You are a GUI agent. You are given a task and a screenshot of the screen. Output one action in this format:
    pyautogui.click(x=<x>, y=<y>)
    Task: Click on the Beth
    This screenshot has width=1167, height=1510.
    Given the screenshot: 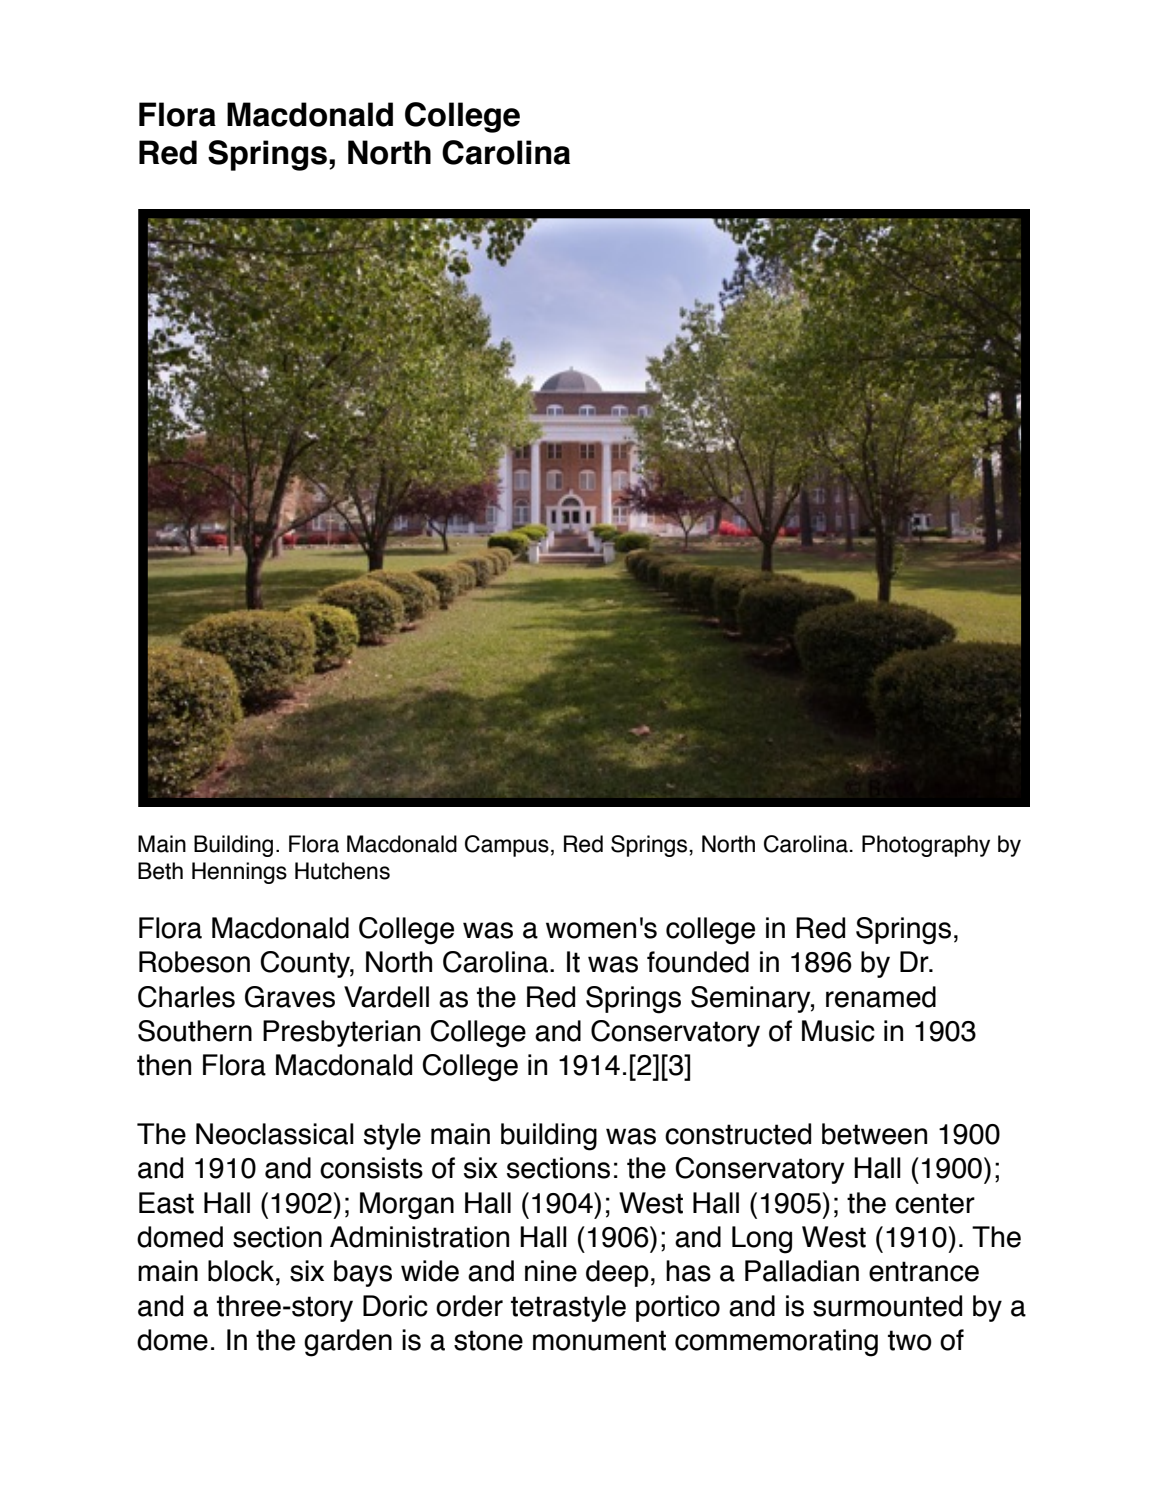 What is the action you would take?
    pyautogui.click(x=160, y=871)
